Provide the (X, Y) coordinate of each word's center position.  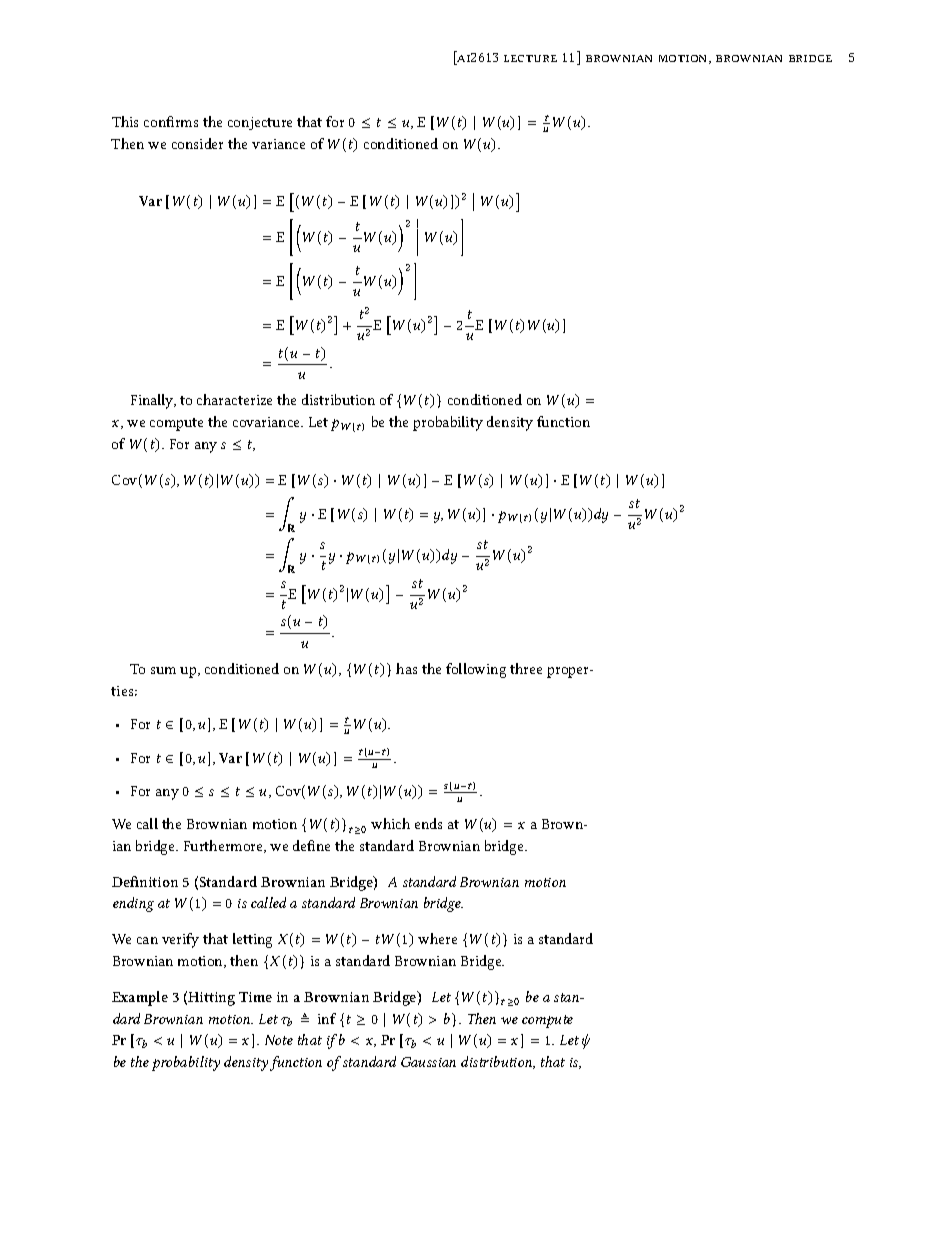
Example (140, 998)
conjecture (260, 123)
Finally (153, 401)
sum (163, 670)
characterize (234, 399)
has (406, 668)
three (526, 668)
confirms (171, 121)
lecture (530, 58)
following (476, 670)
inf (327, 1018)
